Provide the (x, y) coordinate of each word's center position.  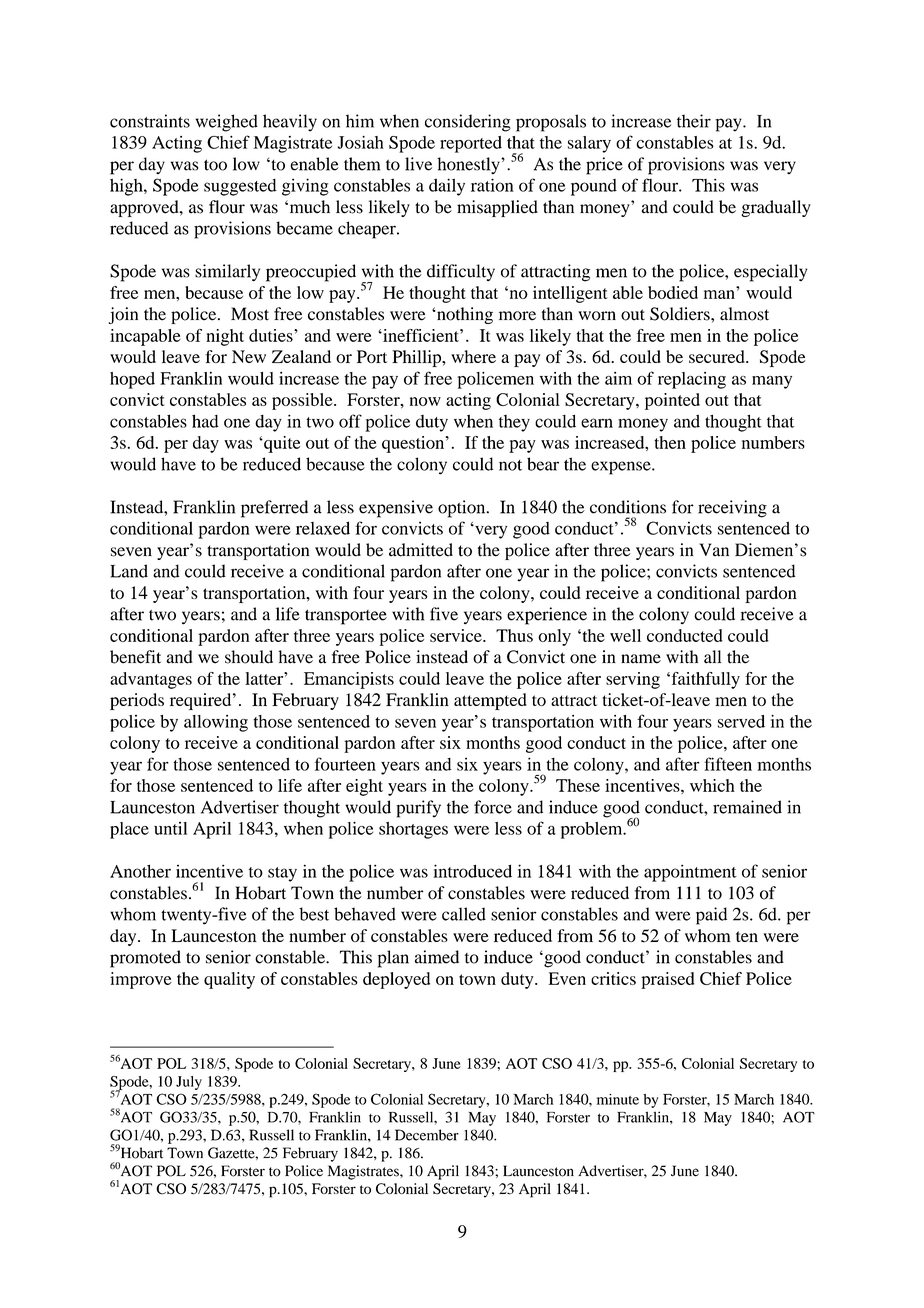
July (189, 1083)
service (457, 635)
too (215, 165)
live (418, 164)
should (249, 657)
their (694, 121)
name (641, 659)
